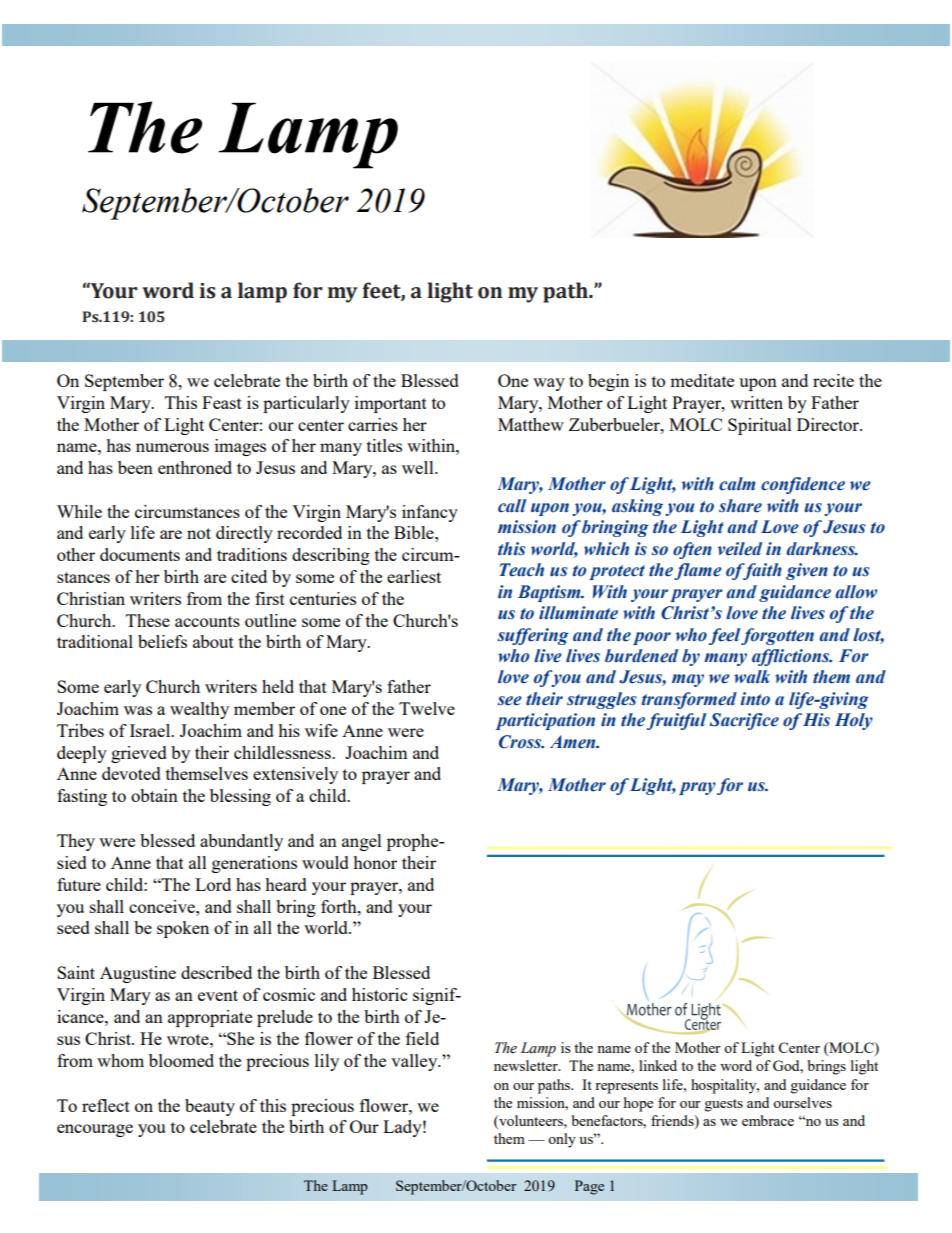  Describe the element at coordinates (95, 1130) in the screenshot. I see `encourage` at that location.
